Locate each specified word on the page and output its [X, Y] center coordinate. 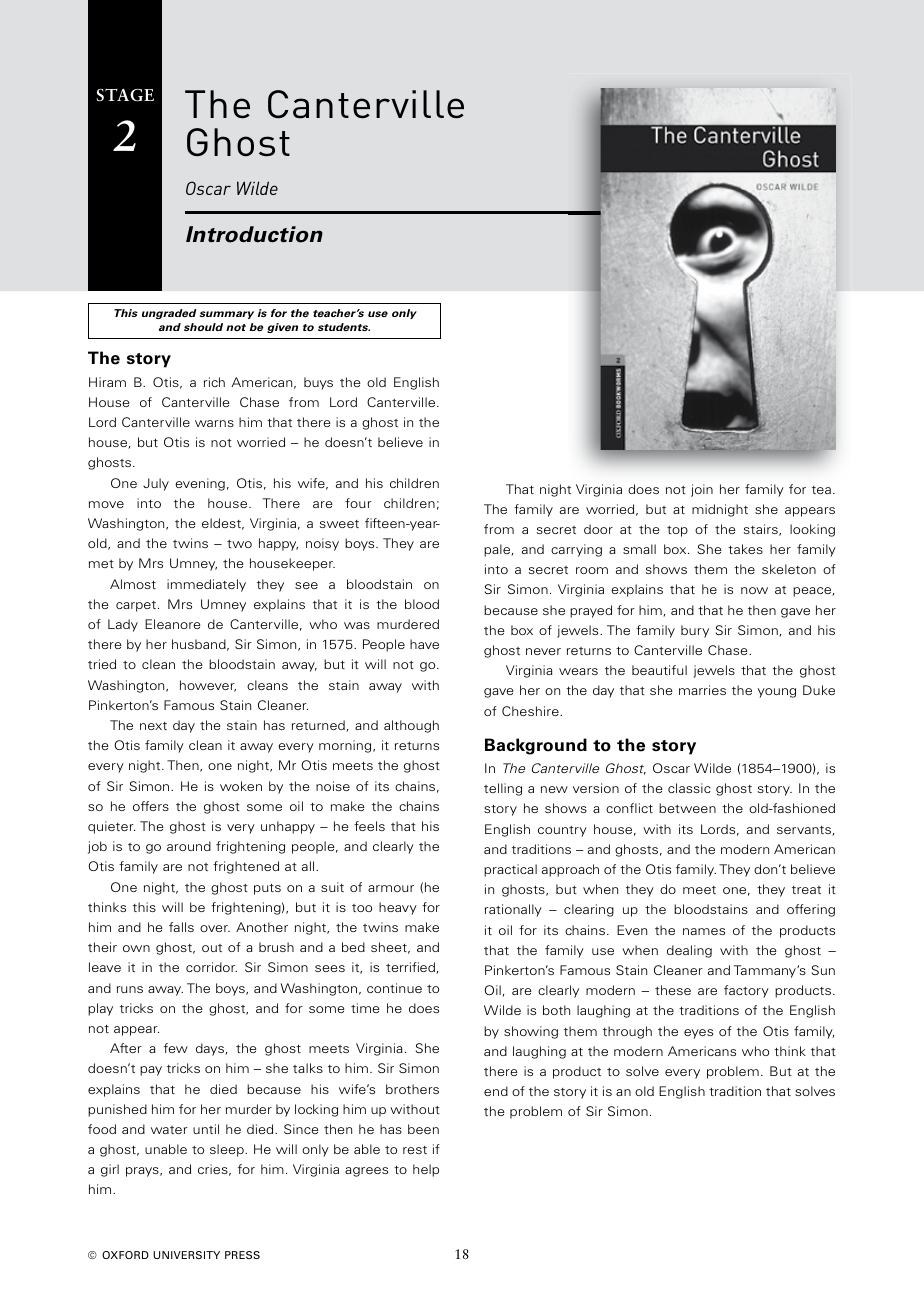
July [156, 484]
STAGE [125, 95]
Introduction [254, 234]
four [358, 503]
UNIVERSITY [186, 1255]
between [687, 808]
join [702, 490]
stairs [762, 530]
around [189, 846]
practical [510, 870]
